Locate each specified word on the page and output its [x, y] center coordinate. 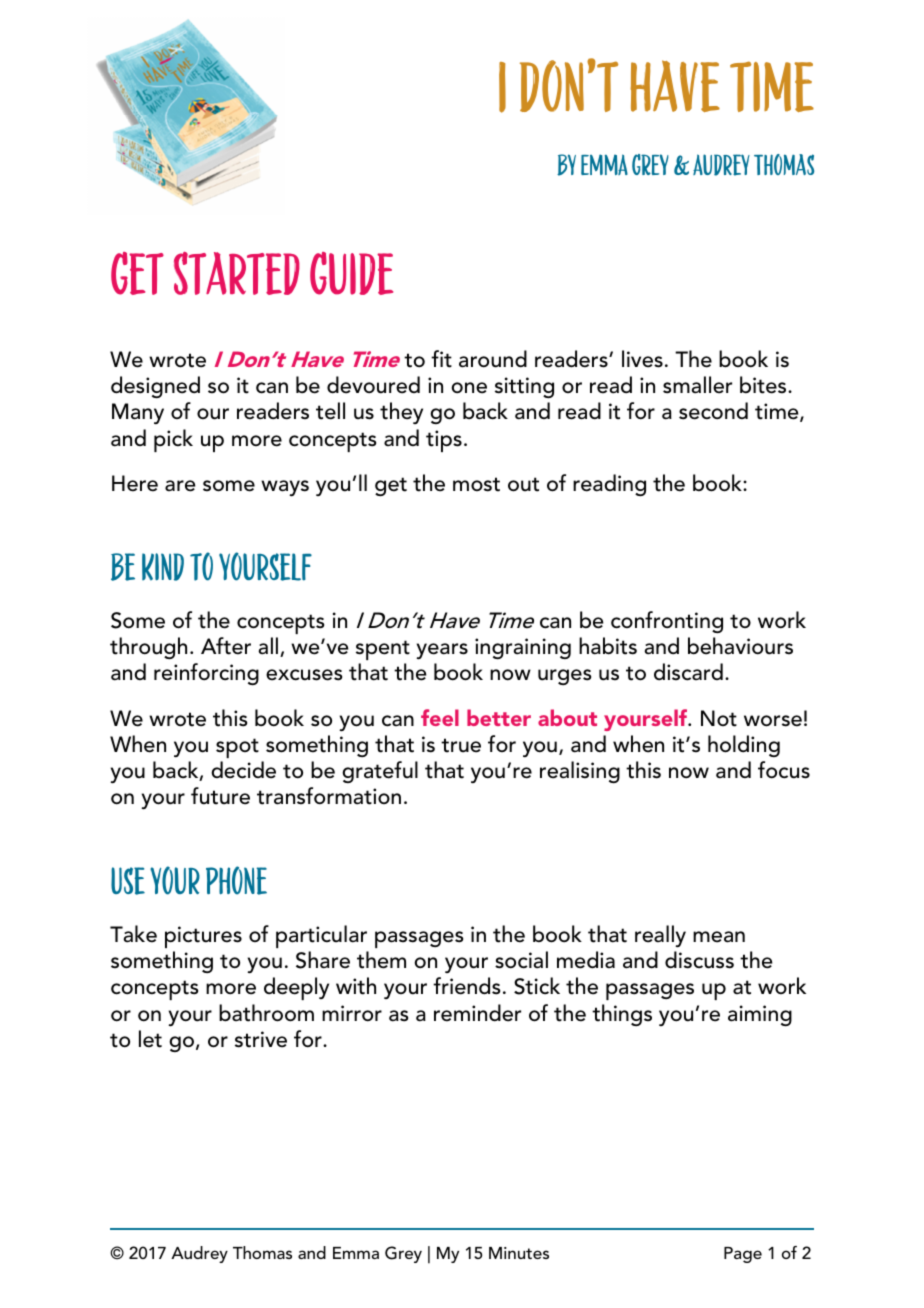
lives [642, 359]
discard [688, 672]
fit [441, 359]
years [442, 651]
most [476, 484]
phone [236, 880]
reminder [477, 1013]
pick [173, 440]
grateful [380, 772]
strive [261, 1039]
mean [719, 937]
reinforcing [206, 674]
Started [237, 273]
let [150, 1039]
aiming [760, 1015]
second [713, 411]
